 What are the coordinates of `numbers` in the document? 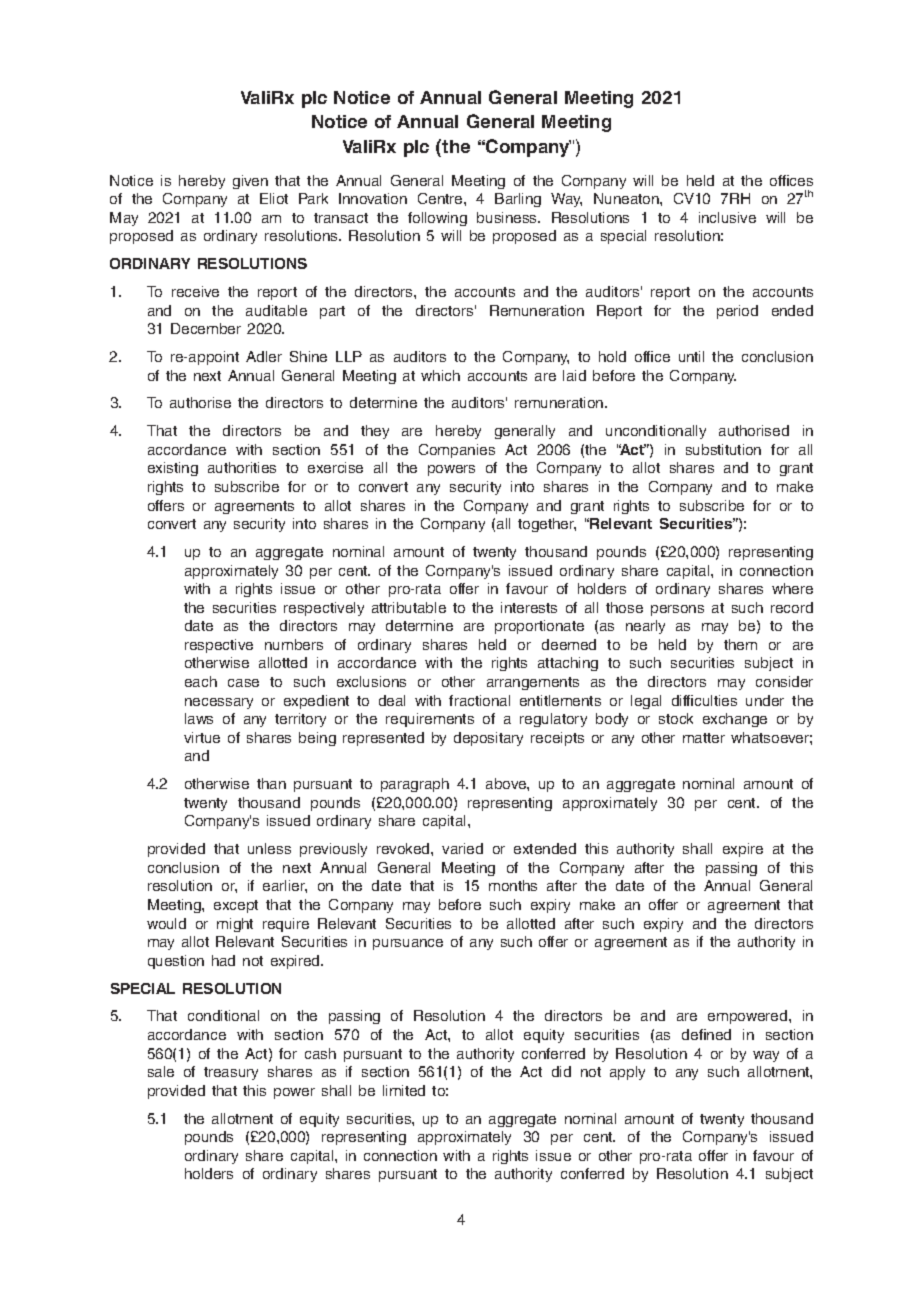 It's located at (294, 644).
